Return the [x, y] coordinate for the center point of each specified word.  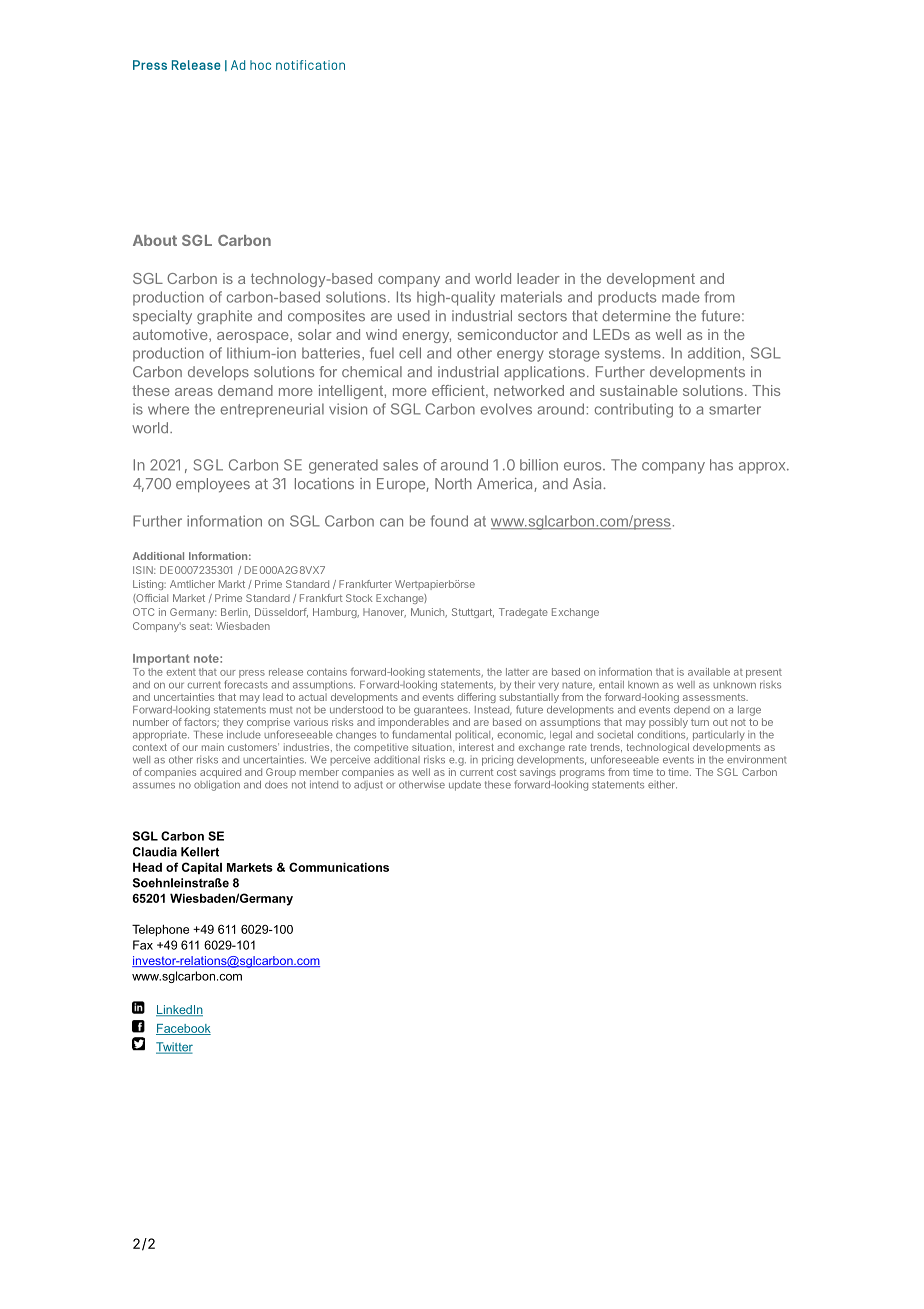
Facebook [183, 1029]
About [155, 240]
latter [517, 672]
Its [404, 297]
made [680, 297]
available [709, 672]
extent [181, 672]
